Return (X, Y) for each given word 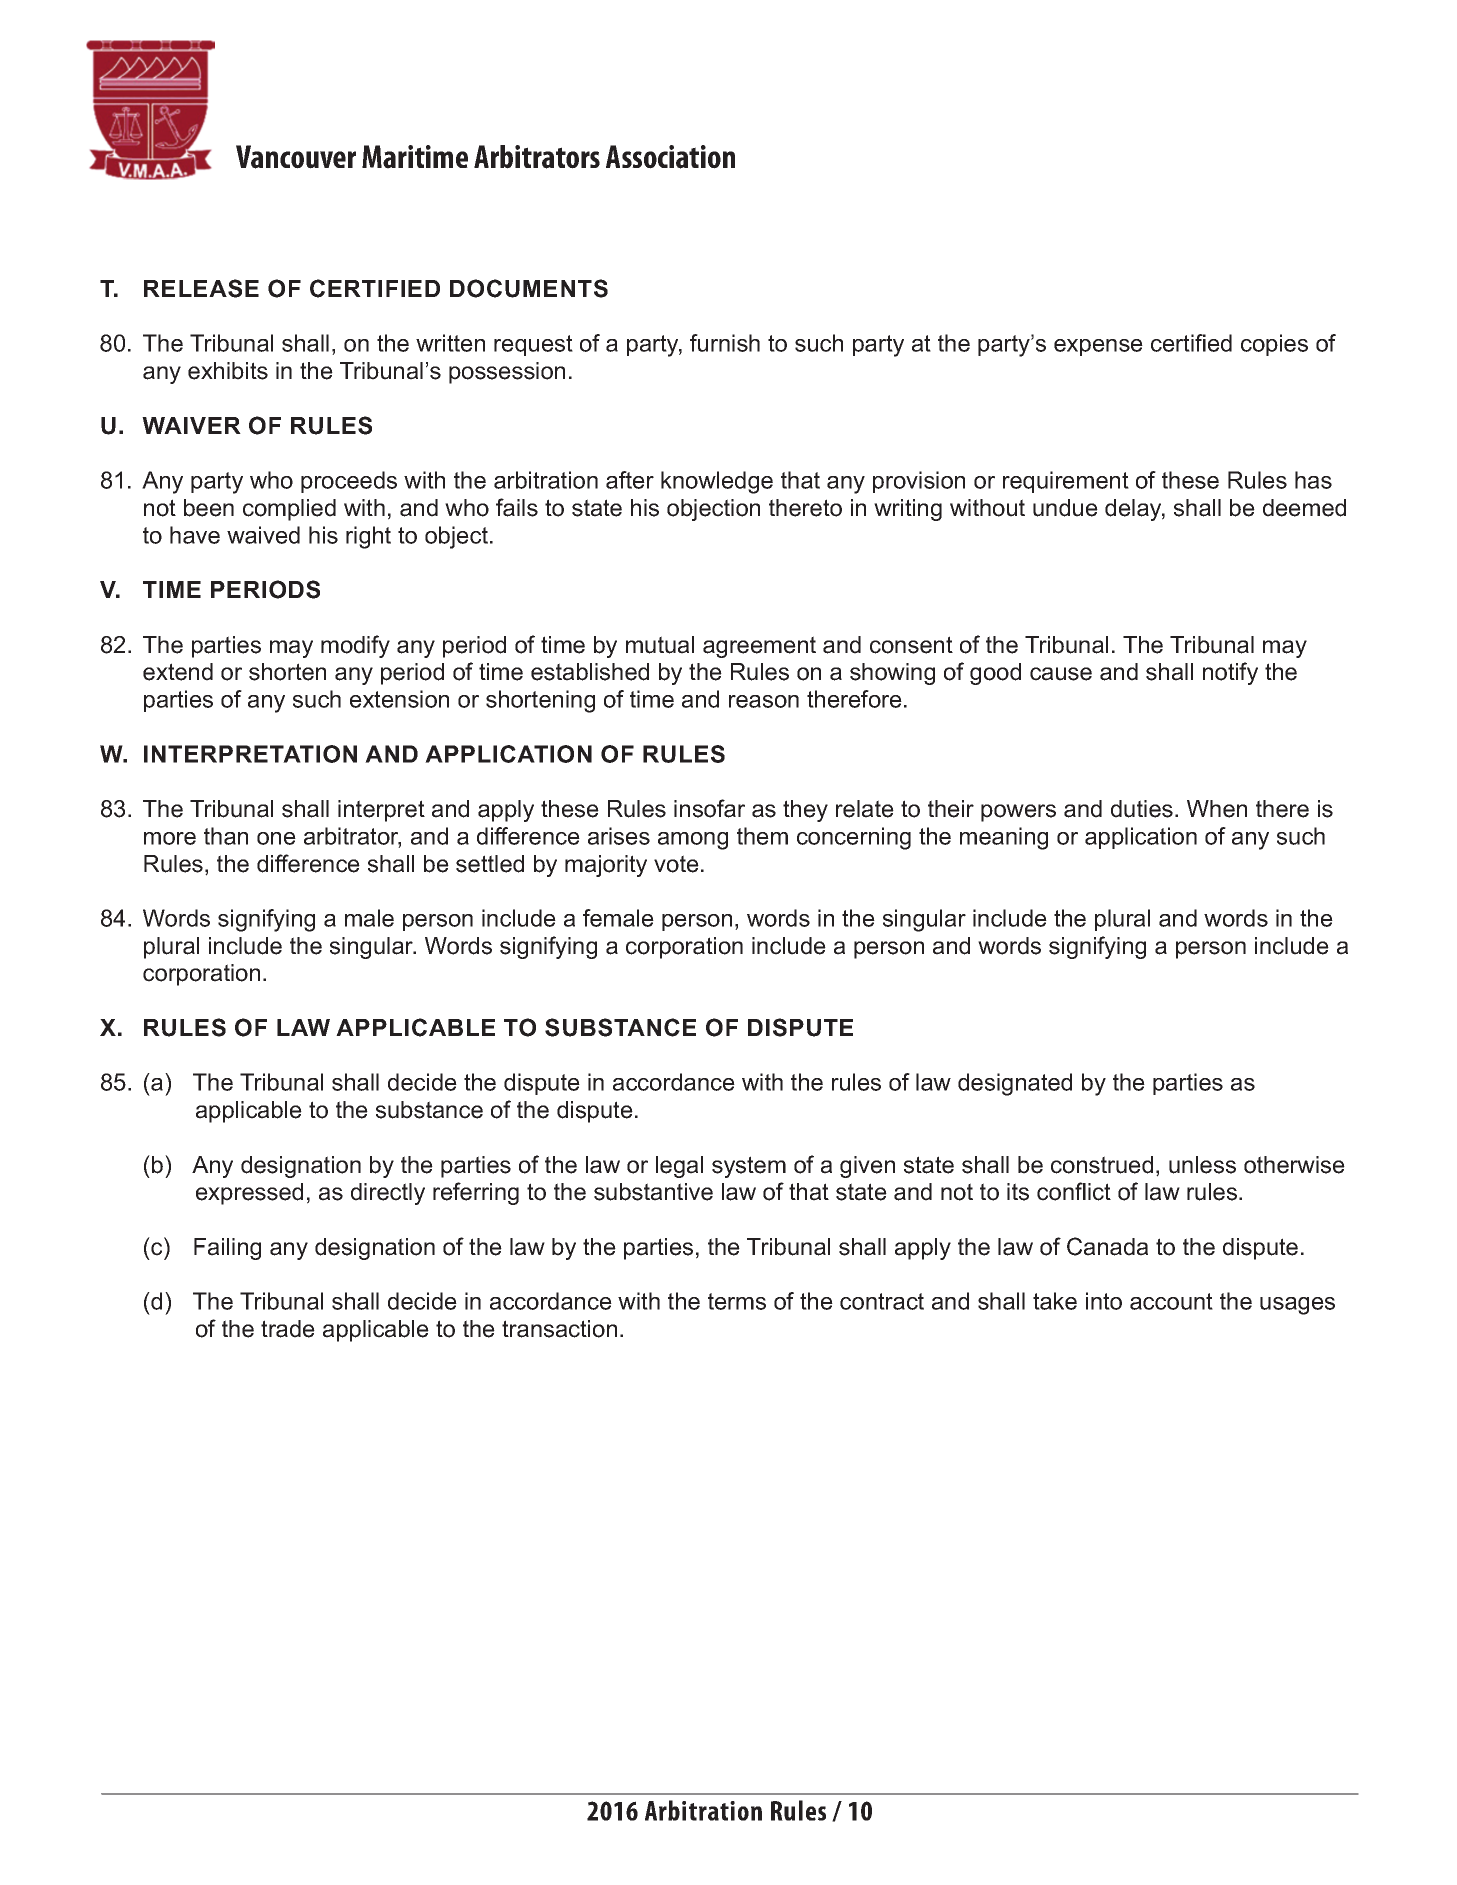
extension (399, 699)
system (749, 1167)
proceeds (349, 482)
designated (1015, 1084)
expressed (249, 1194)
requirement (1066, 482)
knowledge (717, 482)
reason (764, 701)
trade (288, 1329)
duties (1142, 809)
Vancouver (296, 157)
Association (670, 157)
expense (1098, 347)
